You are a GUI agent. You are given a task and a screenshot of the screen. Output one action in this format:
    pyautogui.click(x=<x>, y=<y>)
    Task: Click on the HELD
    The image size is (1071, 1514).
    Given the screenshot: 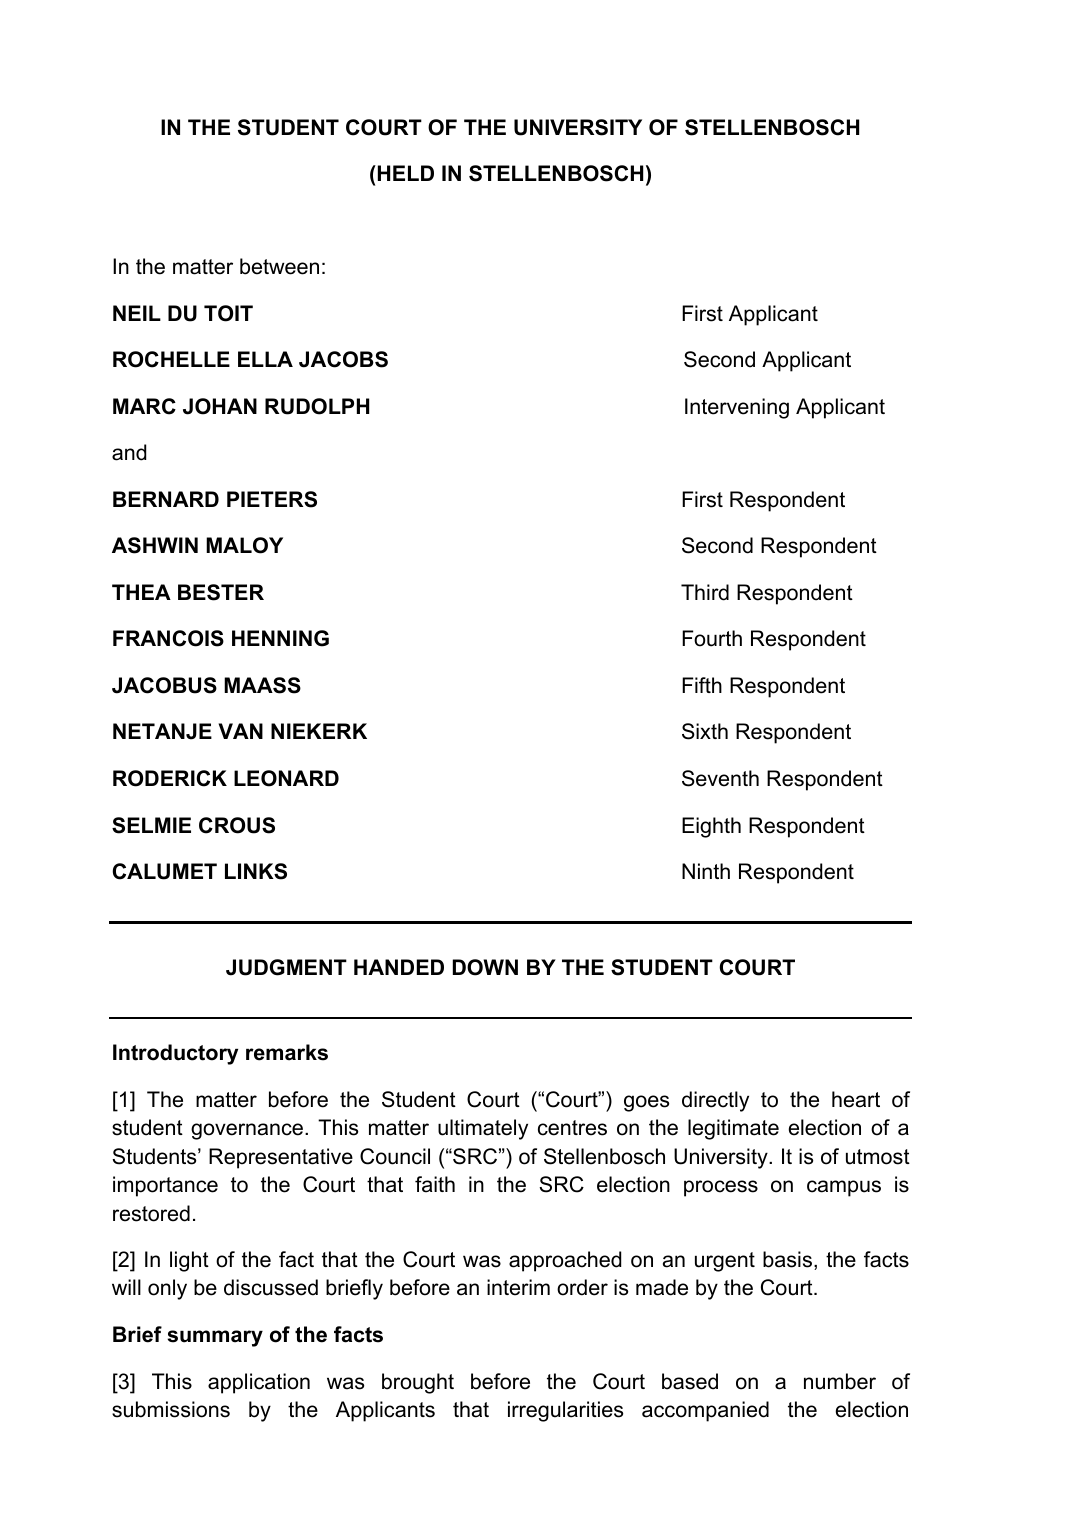 What is the action you would take?
    pyautogui.click(x=404, y=173)
